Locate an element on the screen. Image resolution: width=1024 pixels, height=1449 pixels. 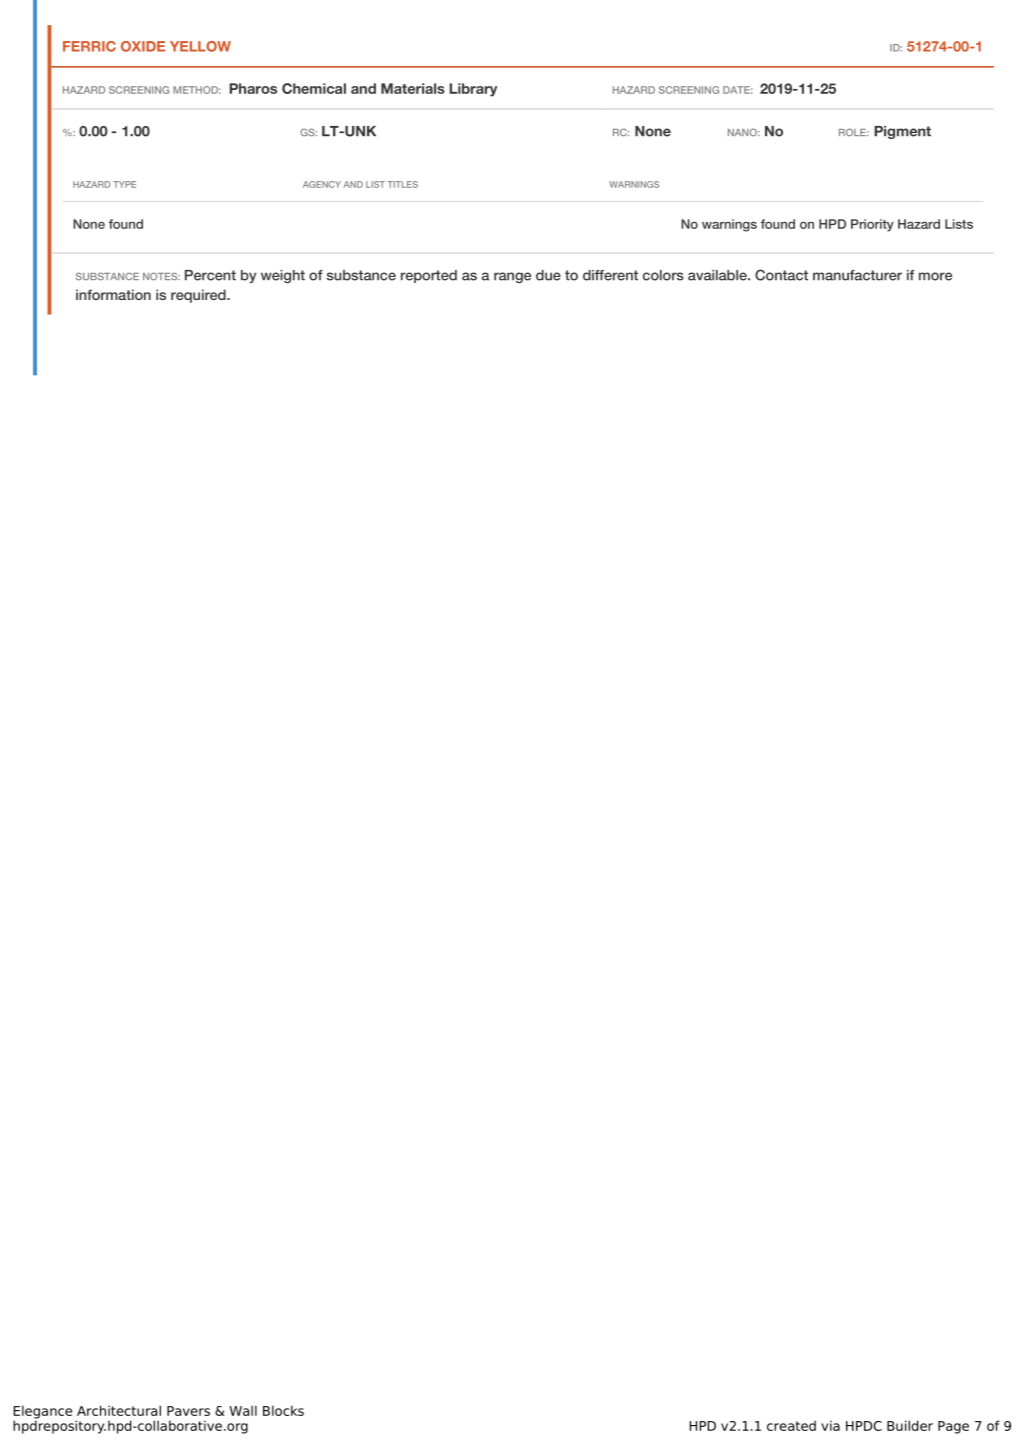
created is located at coordinates (791, 1425).
